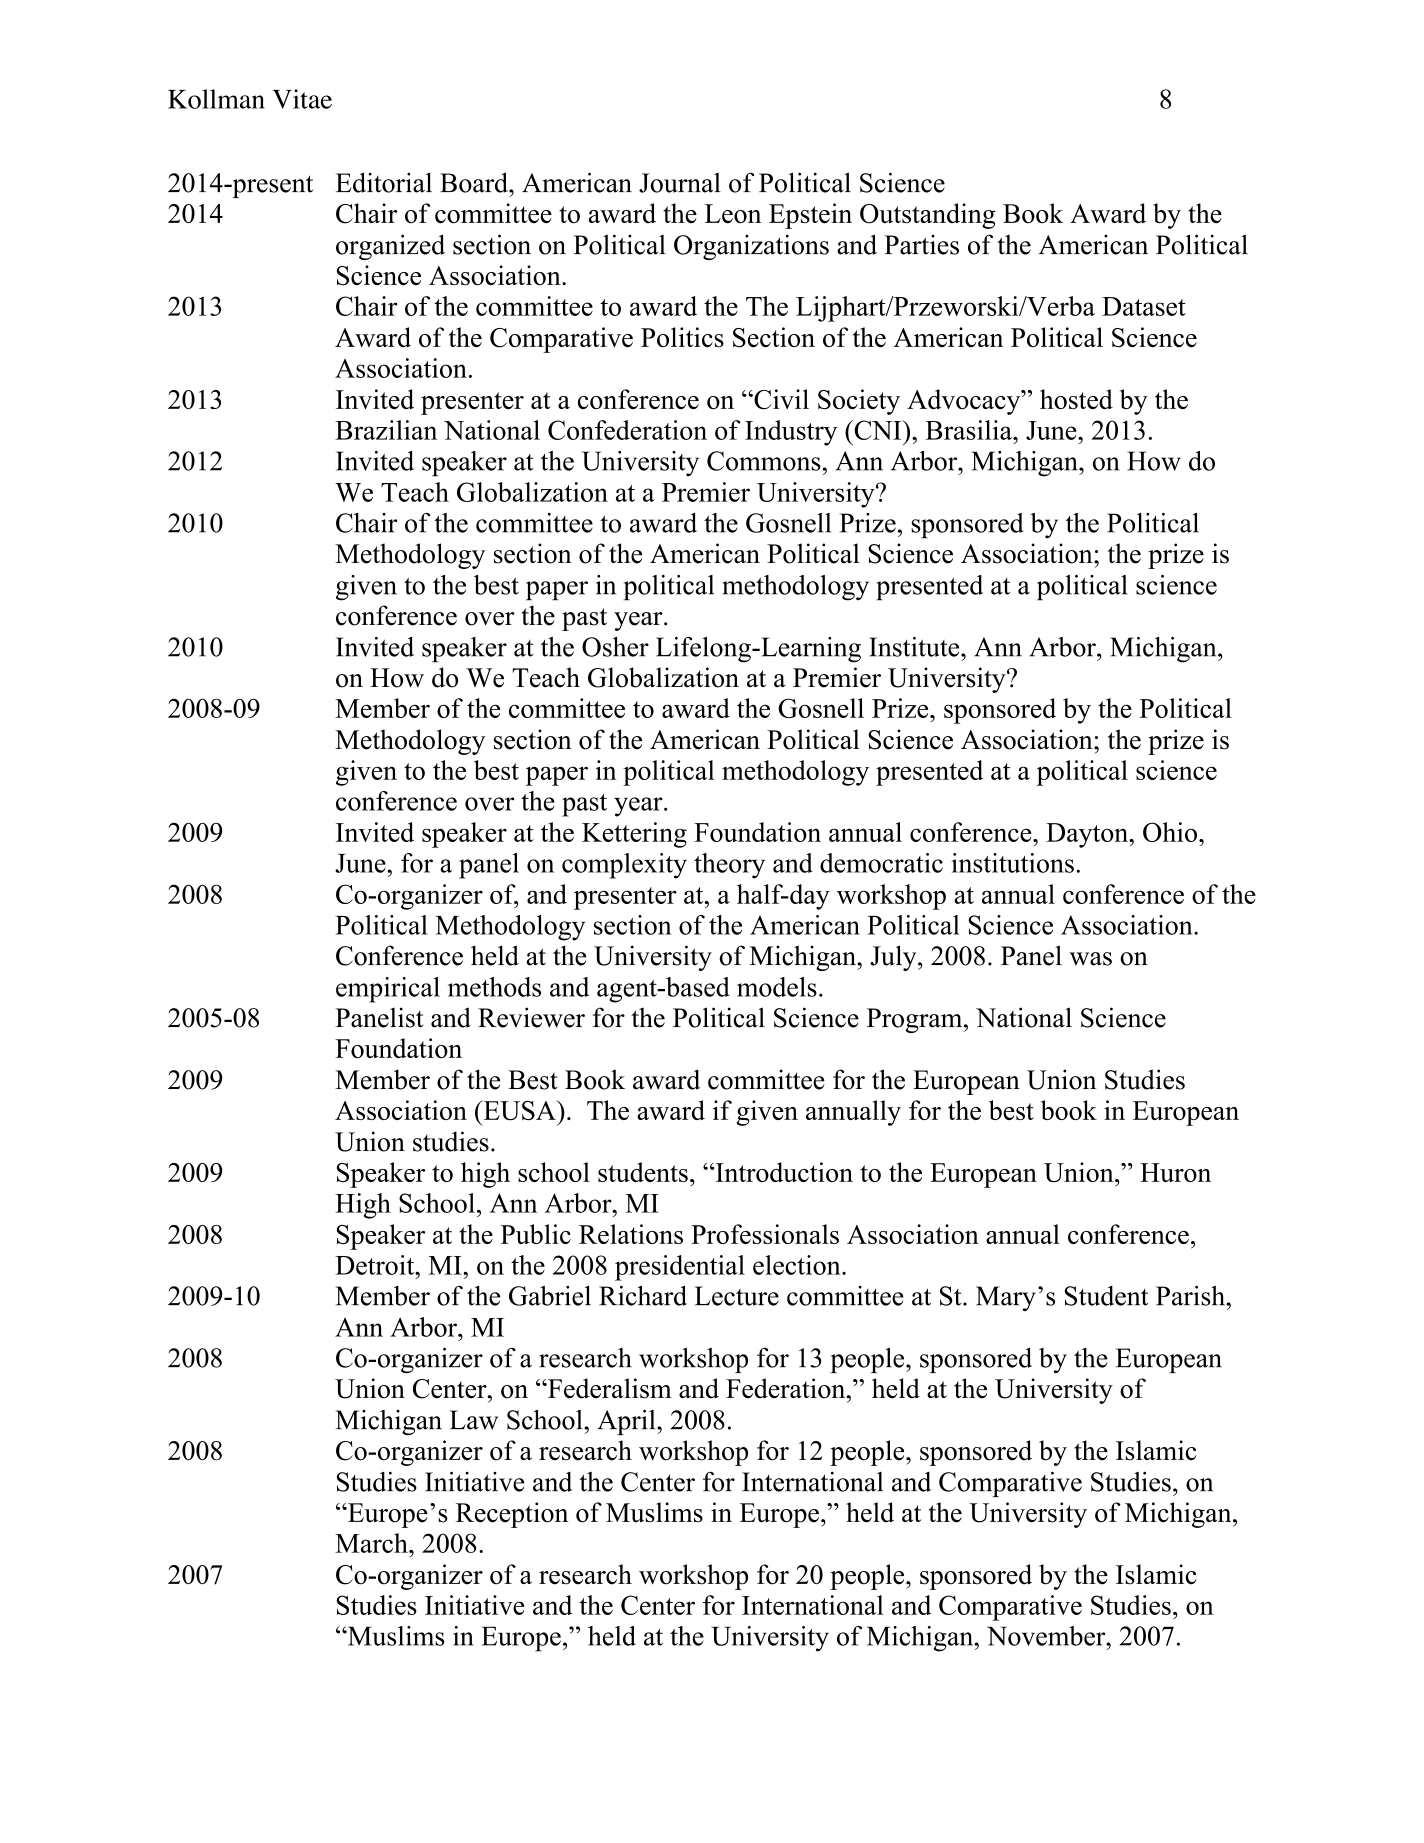 The height and width of the screenshot is (1843, 1424). What do you see at coordinates (927, 216) in the screenshot?
I see `Outstanding` at bounding box center [927, 216].
